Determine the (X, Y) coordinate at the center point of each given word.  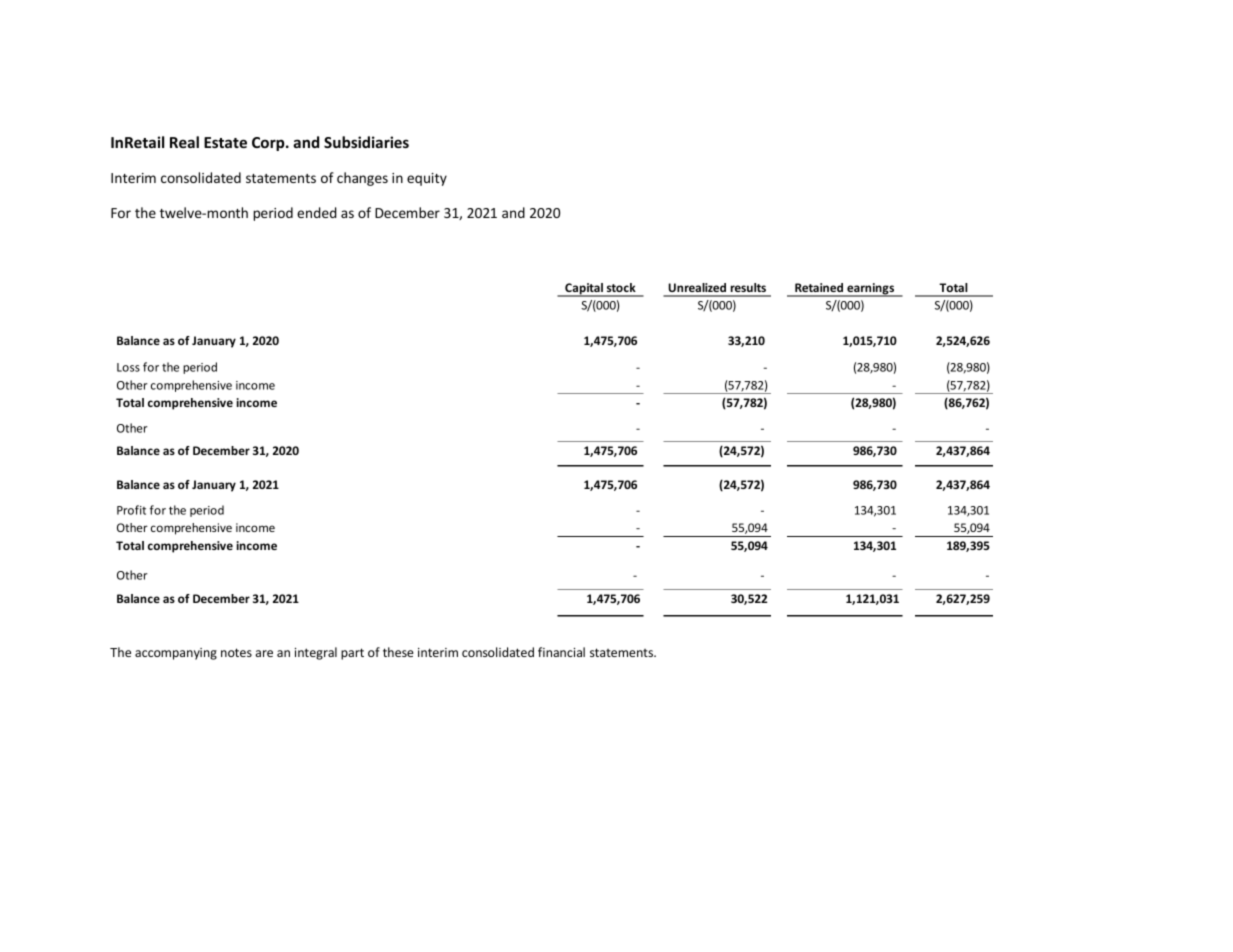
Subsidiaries (366, 142)
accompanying (176, 654)
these (398, 652)
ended (317, 212)
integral (316, 653)
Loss (128, 367)
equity (427, 179)
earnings (871, 290)
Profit (131, 510)
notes (236, 652)
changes (362, 179)
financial (561, 652)
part (352, 654)
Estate (225, 142)
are (264, 653)
